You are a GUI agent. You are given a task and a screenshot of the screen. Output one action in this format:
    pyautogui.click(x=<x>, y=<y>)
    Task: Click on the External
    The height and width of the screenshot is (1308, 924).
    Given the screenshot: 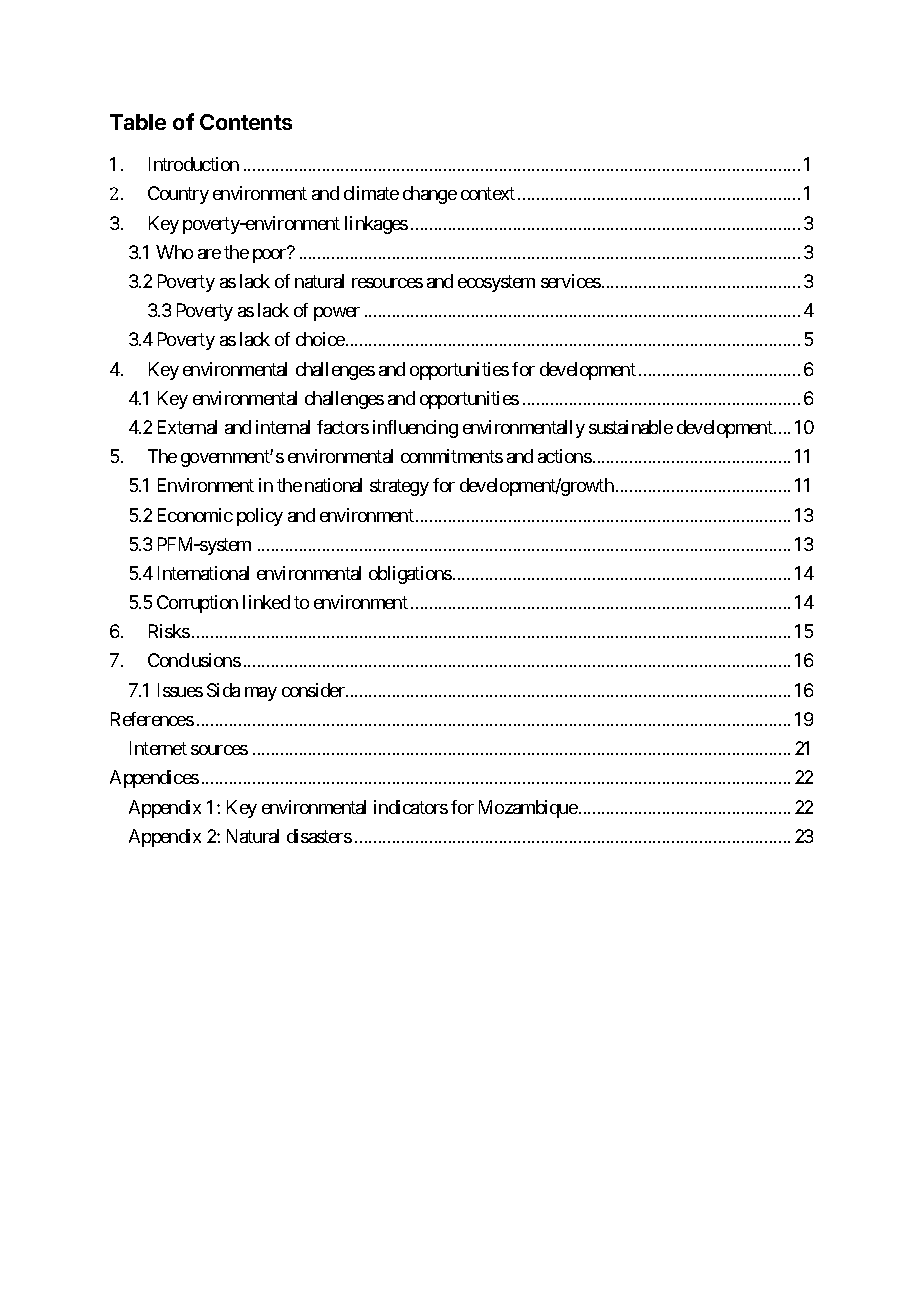 What is the action you would take?
    pyautogui.click(x=187, y=427)
